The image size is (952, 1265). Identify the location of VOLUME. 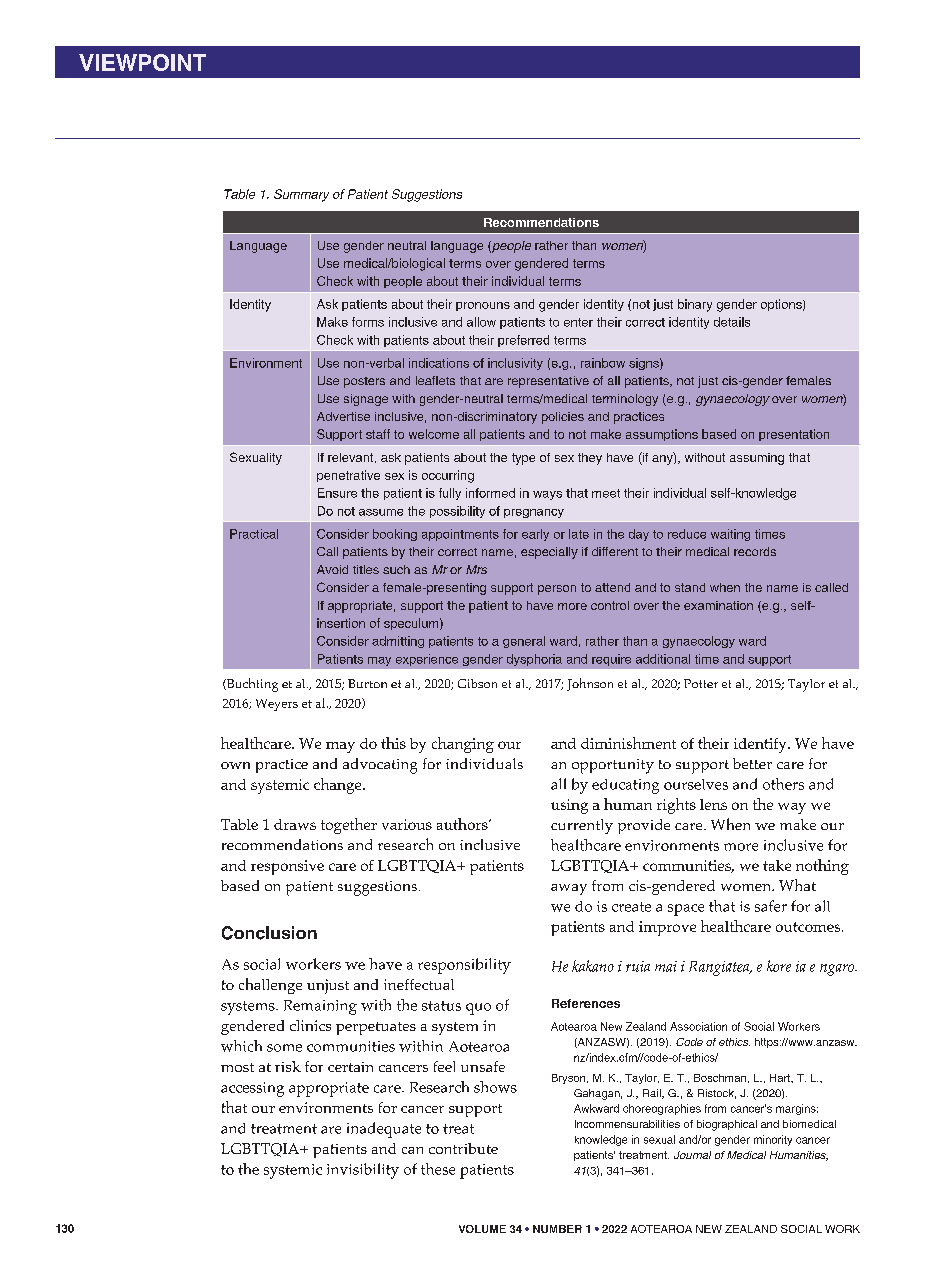
(482, 1229).
